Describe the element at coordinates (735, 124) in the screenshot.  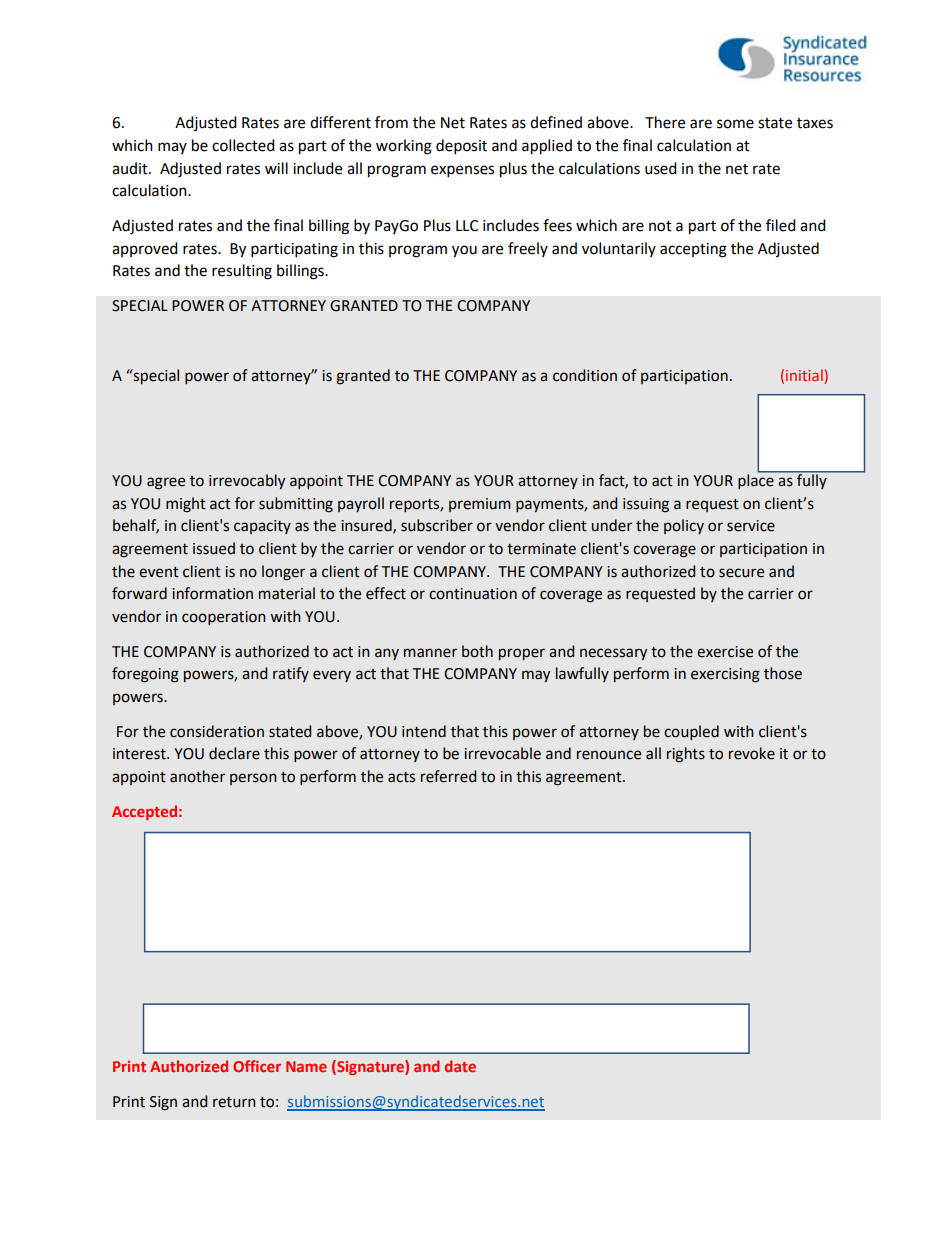
I see `some` at that location.
